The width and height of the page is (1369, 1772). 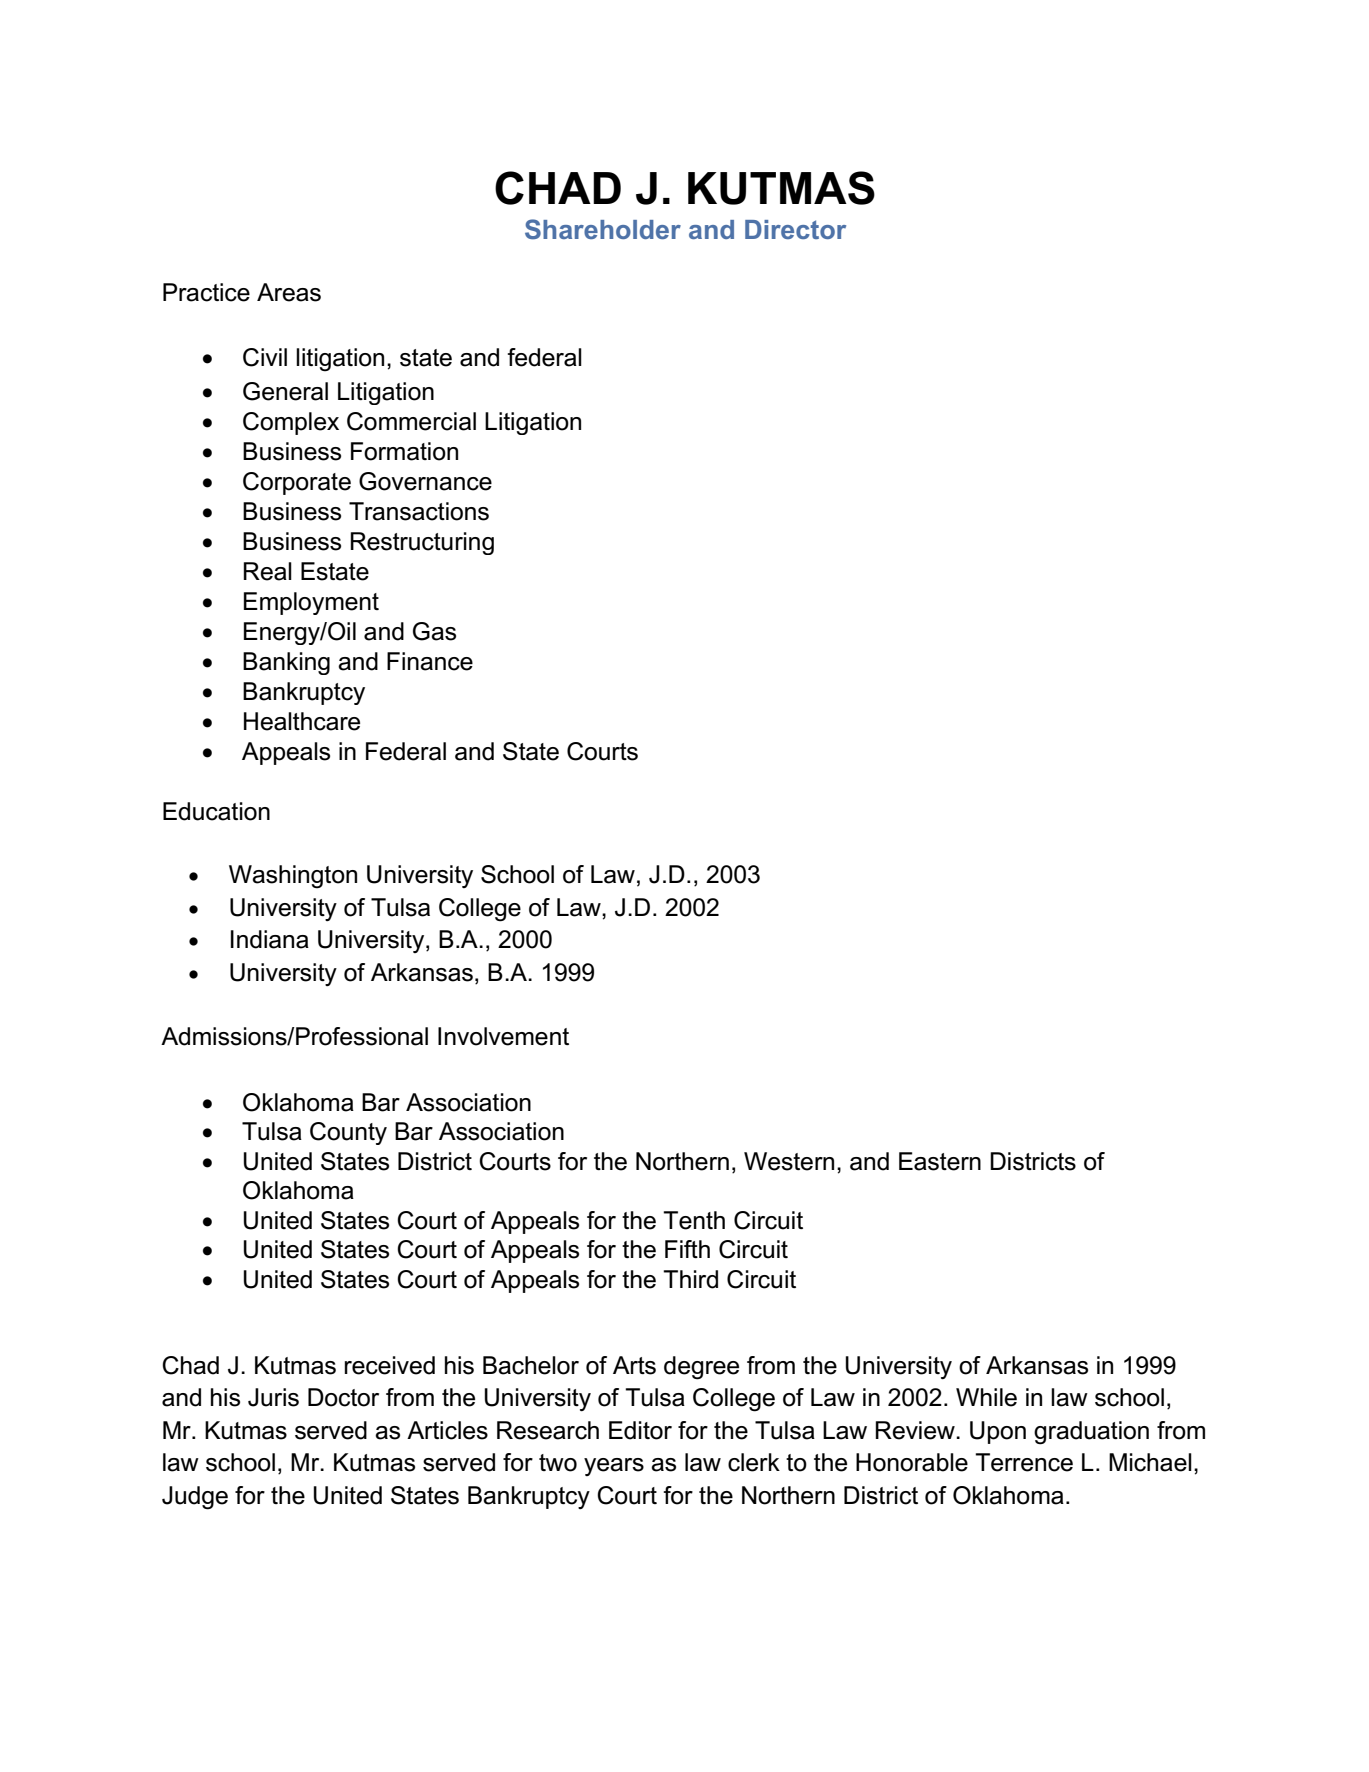 I want to click on Areas, so click(x=289, y=292).
